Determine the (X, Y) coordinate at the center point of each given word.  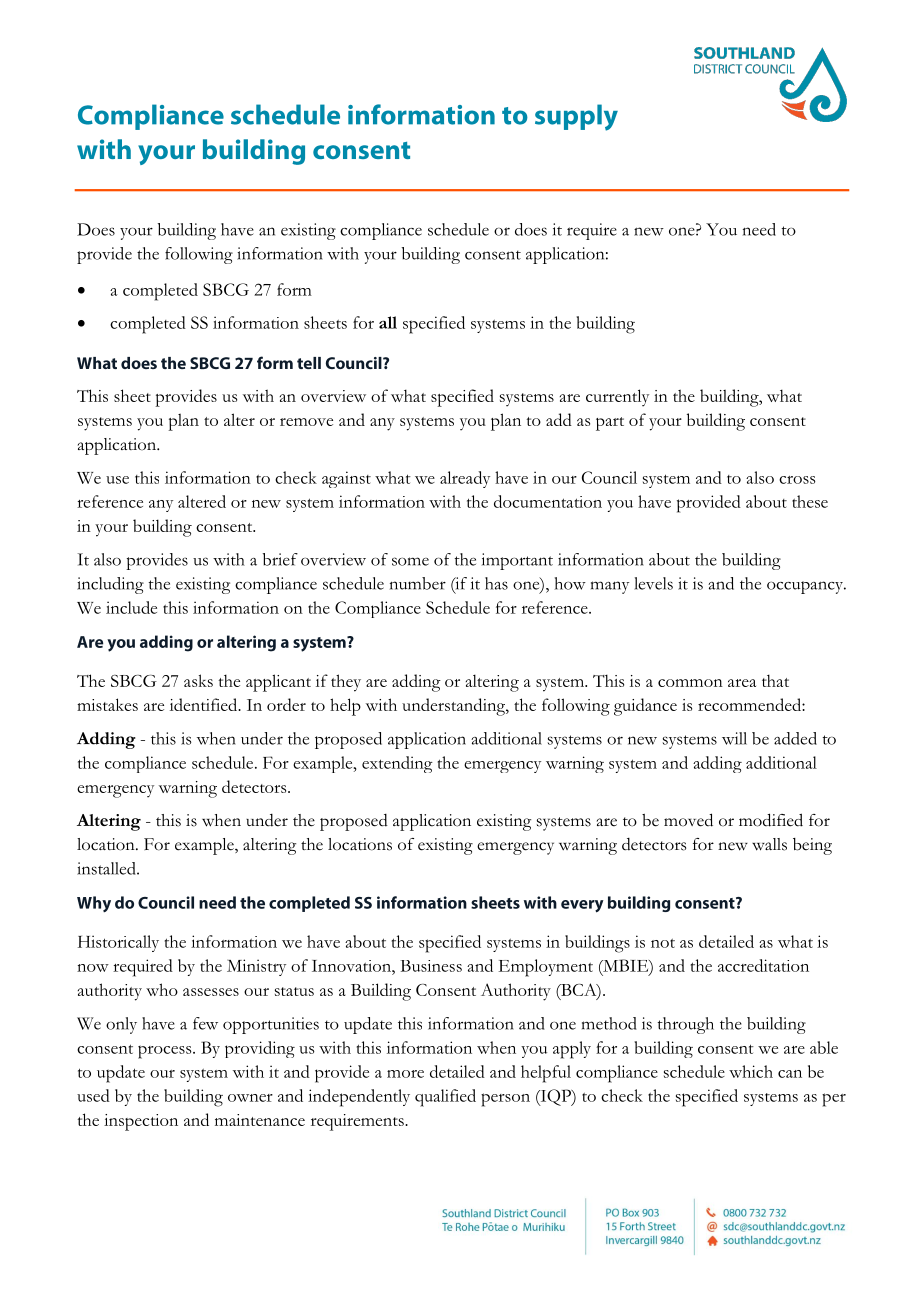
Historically (118, 943)
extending (397, 764)
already (465, 479)
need (759, 229)
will (734, 738)
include (131, 607)
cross (797, 480)
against (346, 479)
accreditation (763, 965)
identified (205, 704)
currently (617, 398)
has (496, 583)
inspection (141, 1122)
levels (653, 583)
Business (431, 966)
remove (306, 422)
